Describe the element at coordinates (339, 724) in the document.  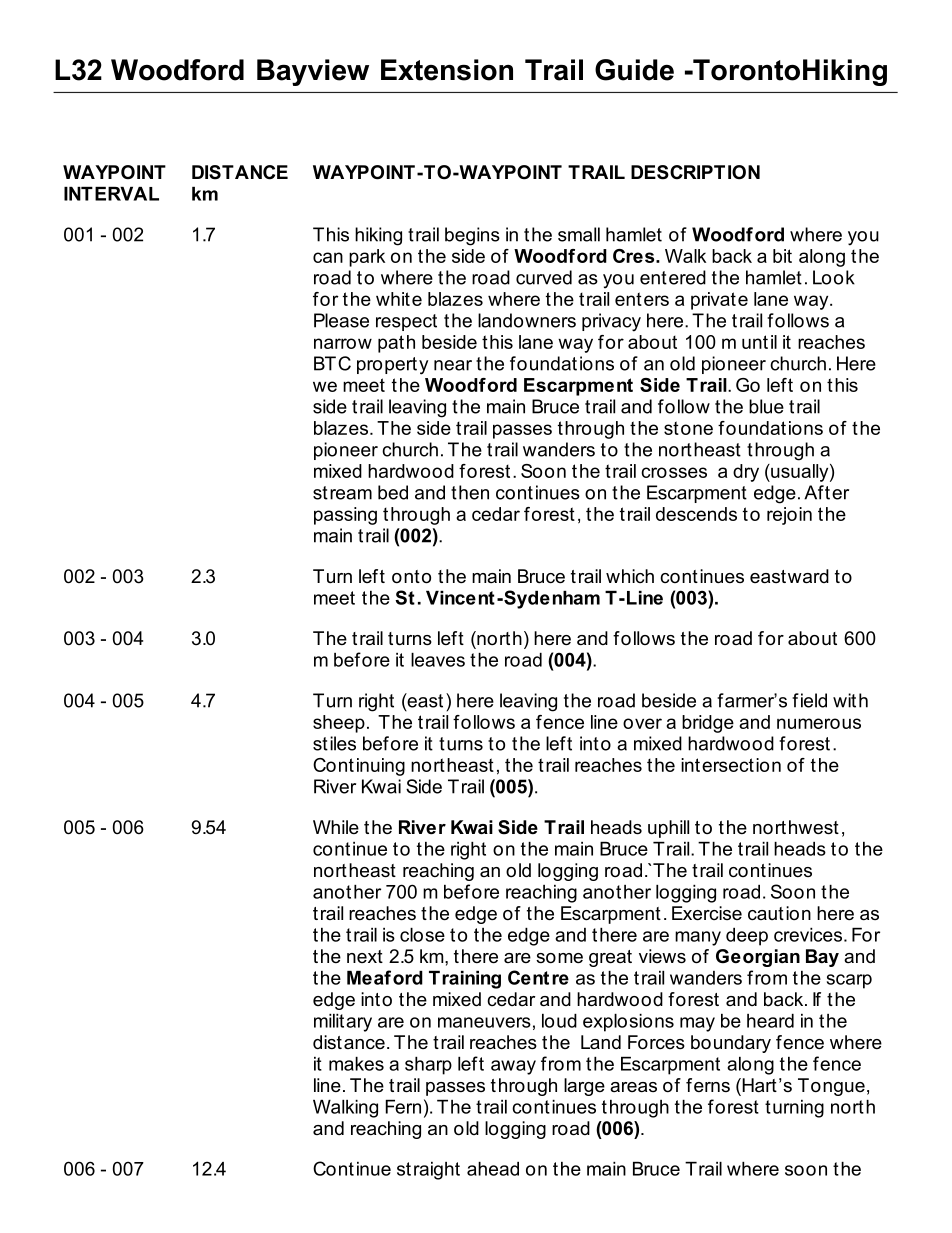
I see `sheep` at that location.
